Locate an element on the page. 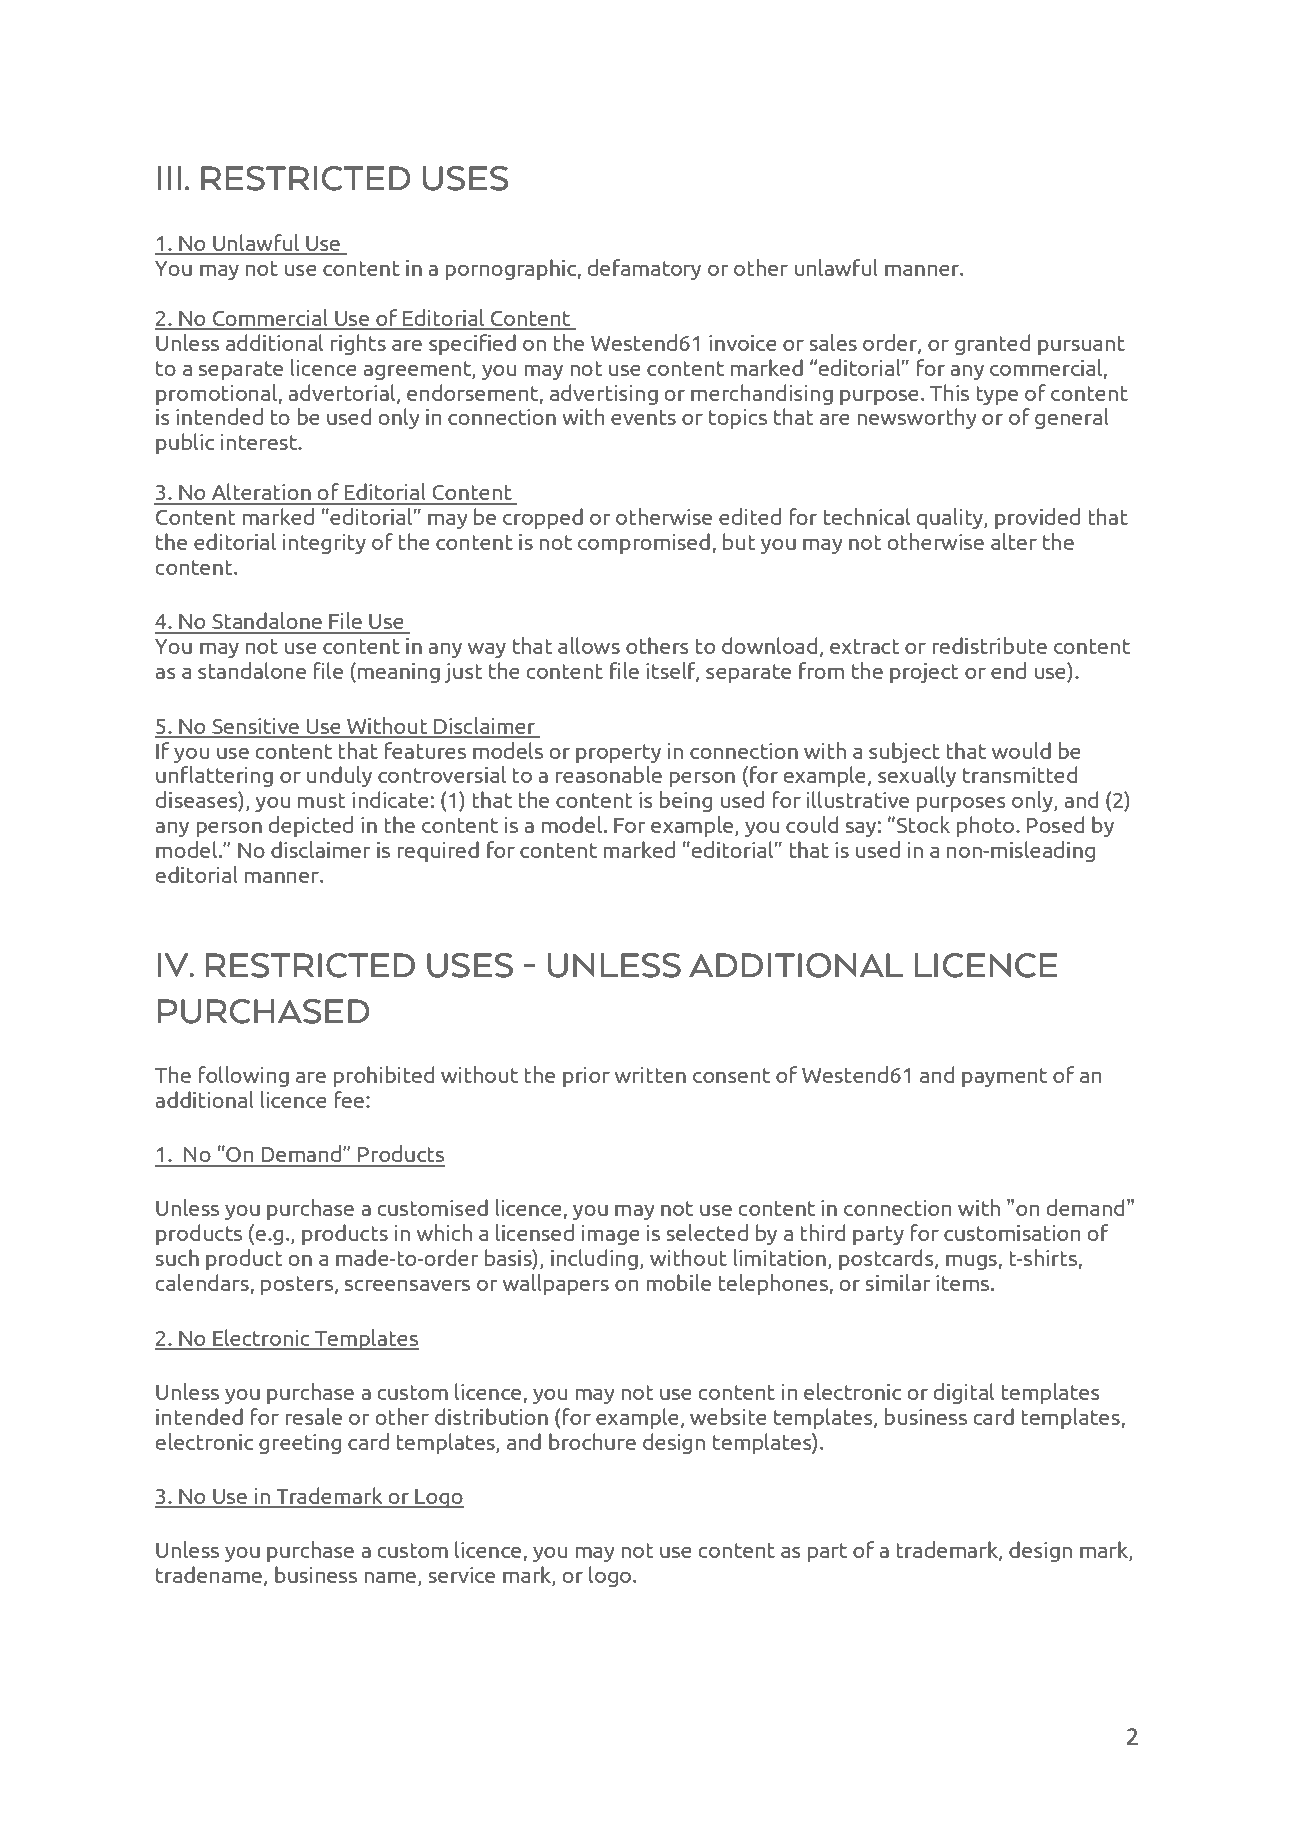  defamatory is located at coordinates (644, 269).
